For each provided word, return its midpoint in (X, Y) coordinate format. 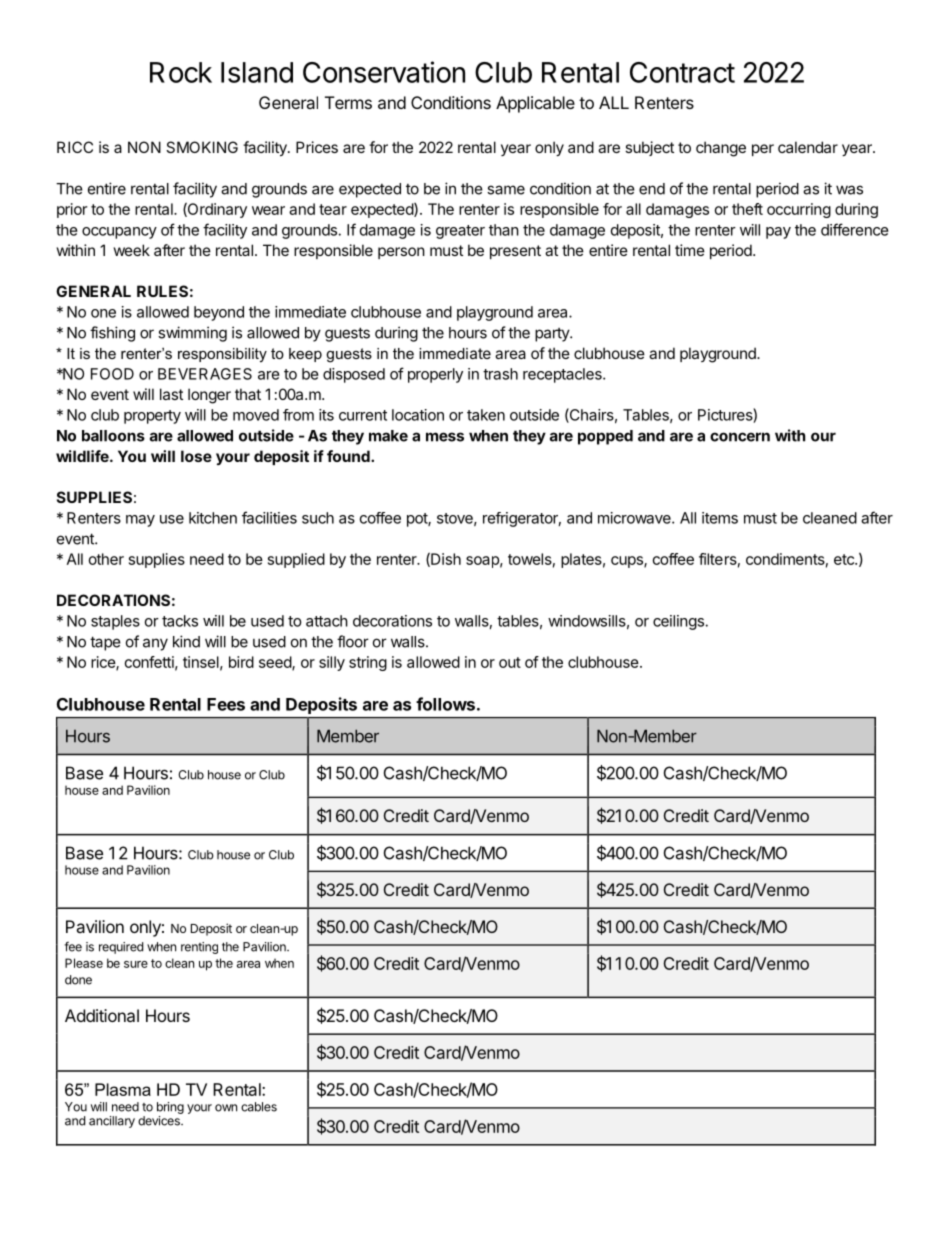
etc (845, 559)
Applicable (535, 104)
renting (199, 948)
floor (353, 641)
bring (170, 1108)
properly (435, 375)
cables (259, 1107)
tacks (180, 621)
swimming (192, 334)
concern (740, 437)
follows (445, 704)
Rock (181, 72)
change (721, 149)
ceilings (678, 622)
